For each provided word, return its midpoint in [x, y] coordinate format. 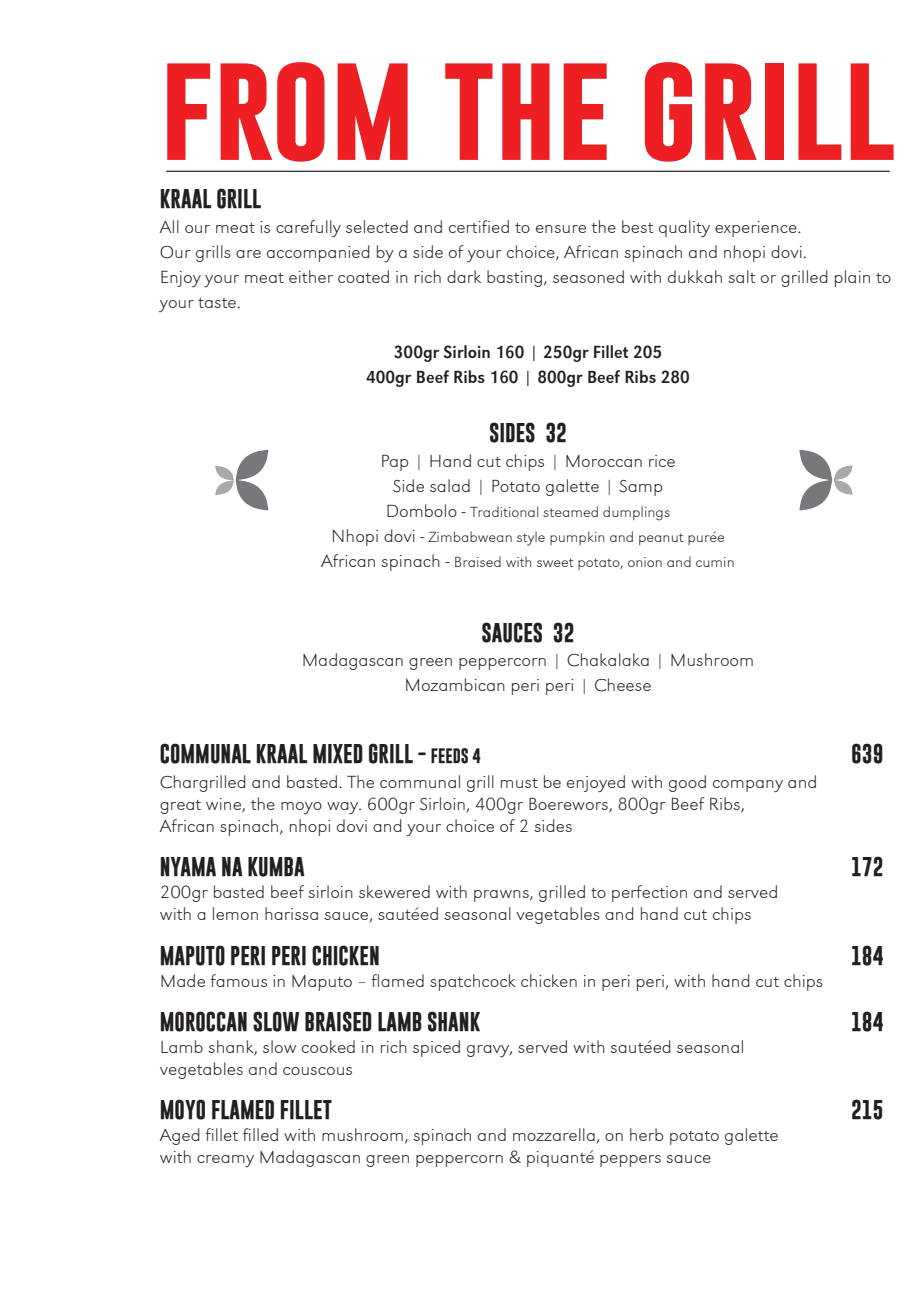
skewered [394, 891]
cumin [715, 562]
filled [260, 1134]
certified [479, 226]
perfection [649, 893]
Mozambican [455, 684]
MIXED [338, 754]
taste [217, 303]
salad [450, 485]
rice [662, 461]
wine [224, 805]
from [287, 112]
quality [684, 229]
